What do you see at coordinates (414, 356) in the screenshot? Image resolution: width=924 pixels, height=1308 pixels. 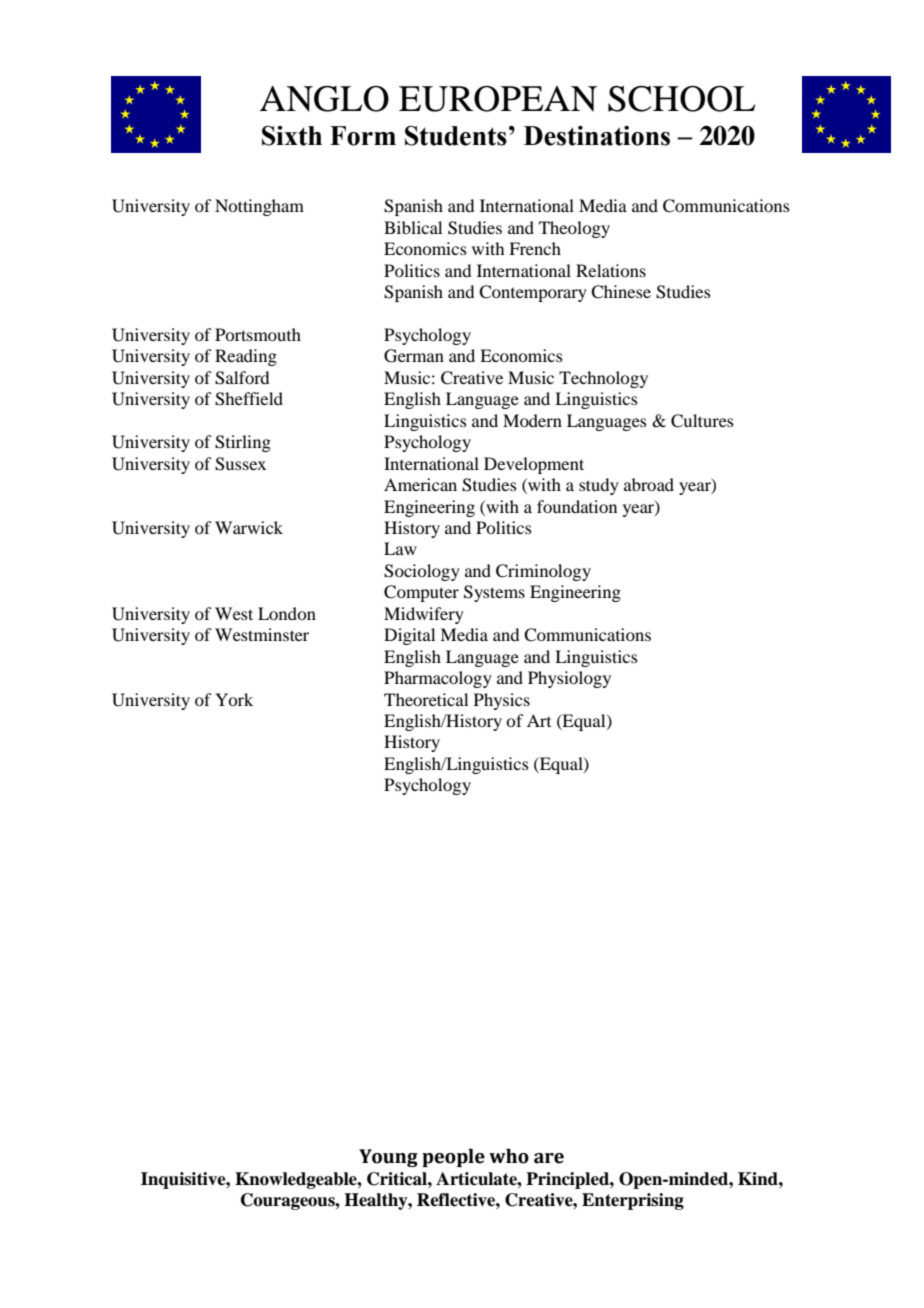 I see `German` at bounding box center [414, 356].
